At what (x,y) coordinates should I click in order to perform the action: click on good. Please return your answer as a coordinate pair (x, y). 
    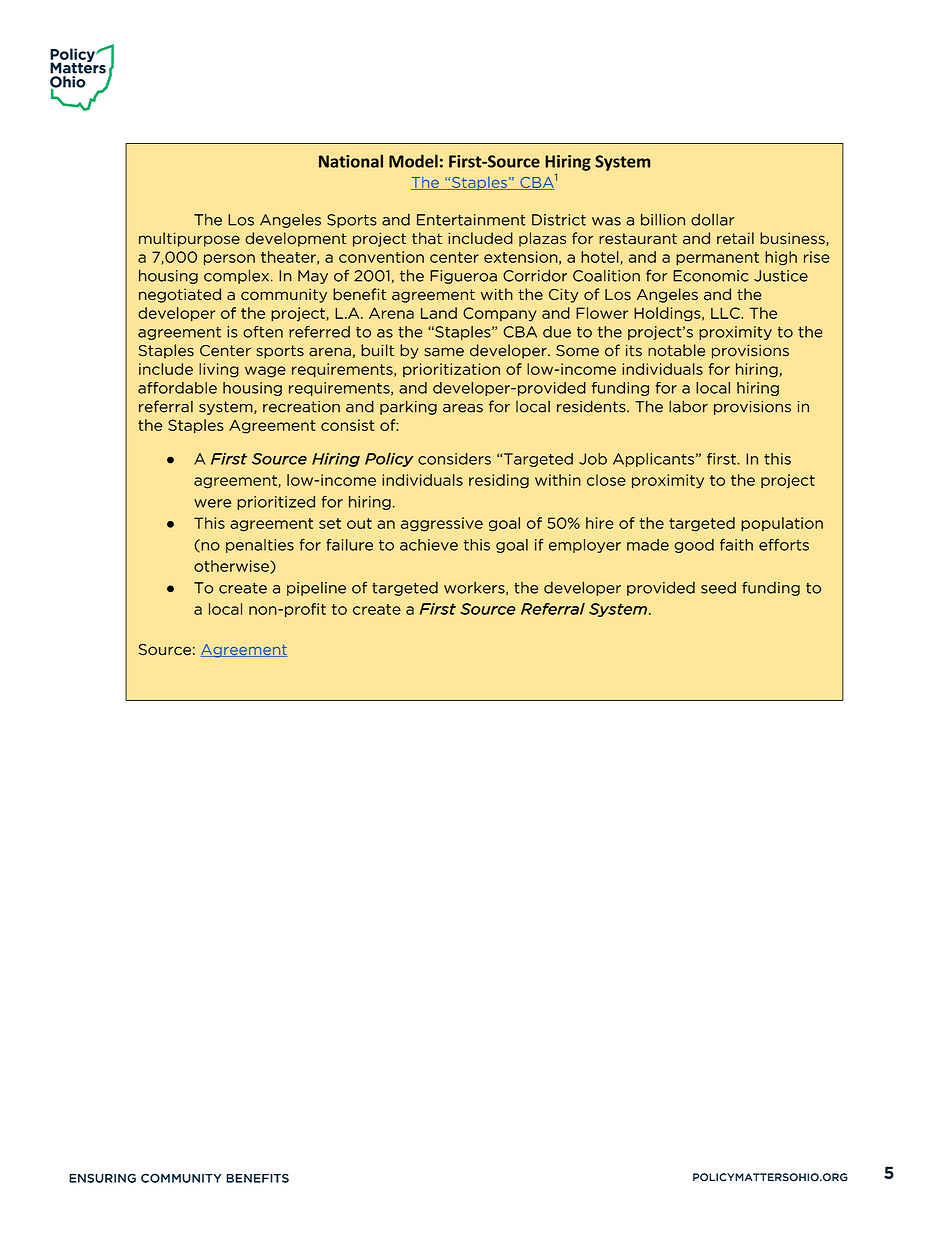
    Looking at the image, I should click on (694, 546).
